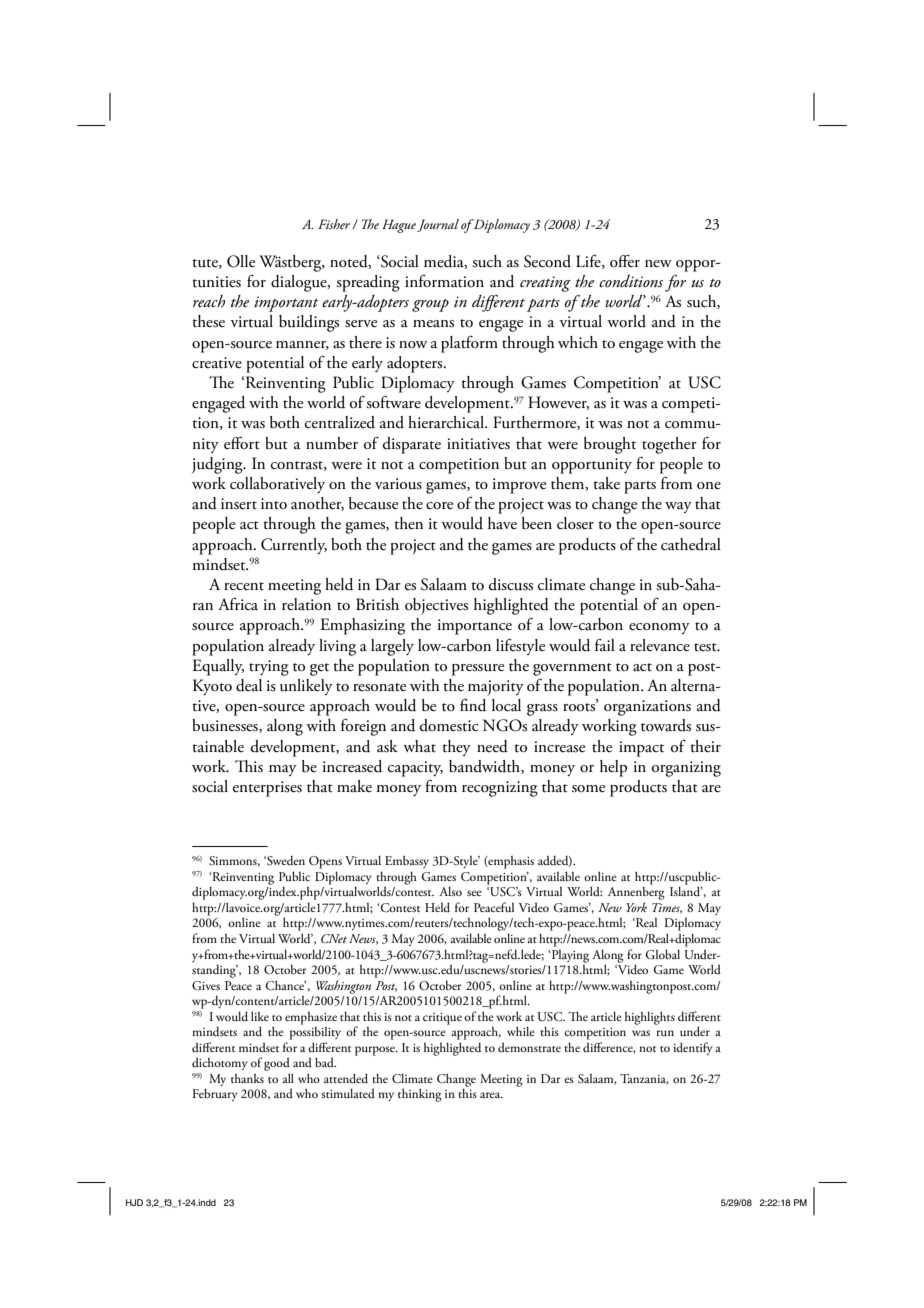  Describe the element at coordinates (267, 789) in the screenshot. I see `enterprises` at that location.
